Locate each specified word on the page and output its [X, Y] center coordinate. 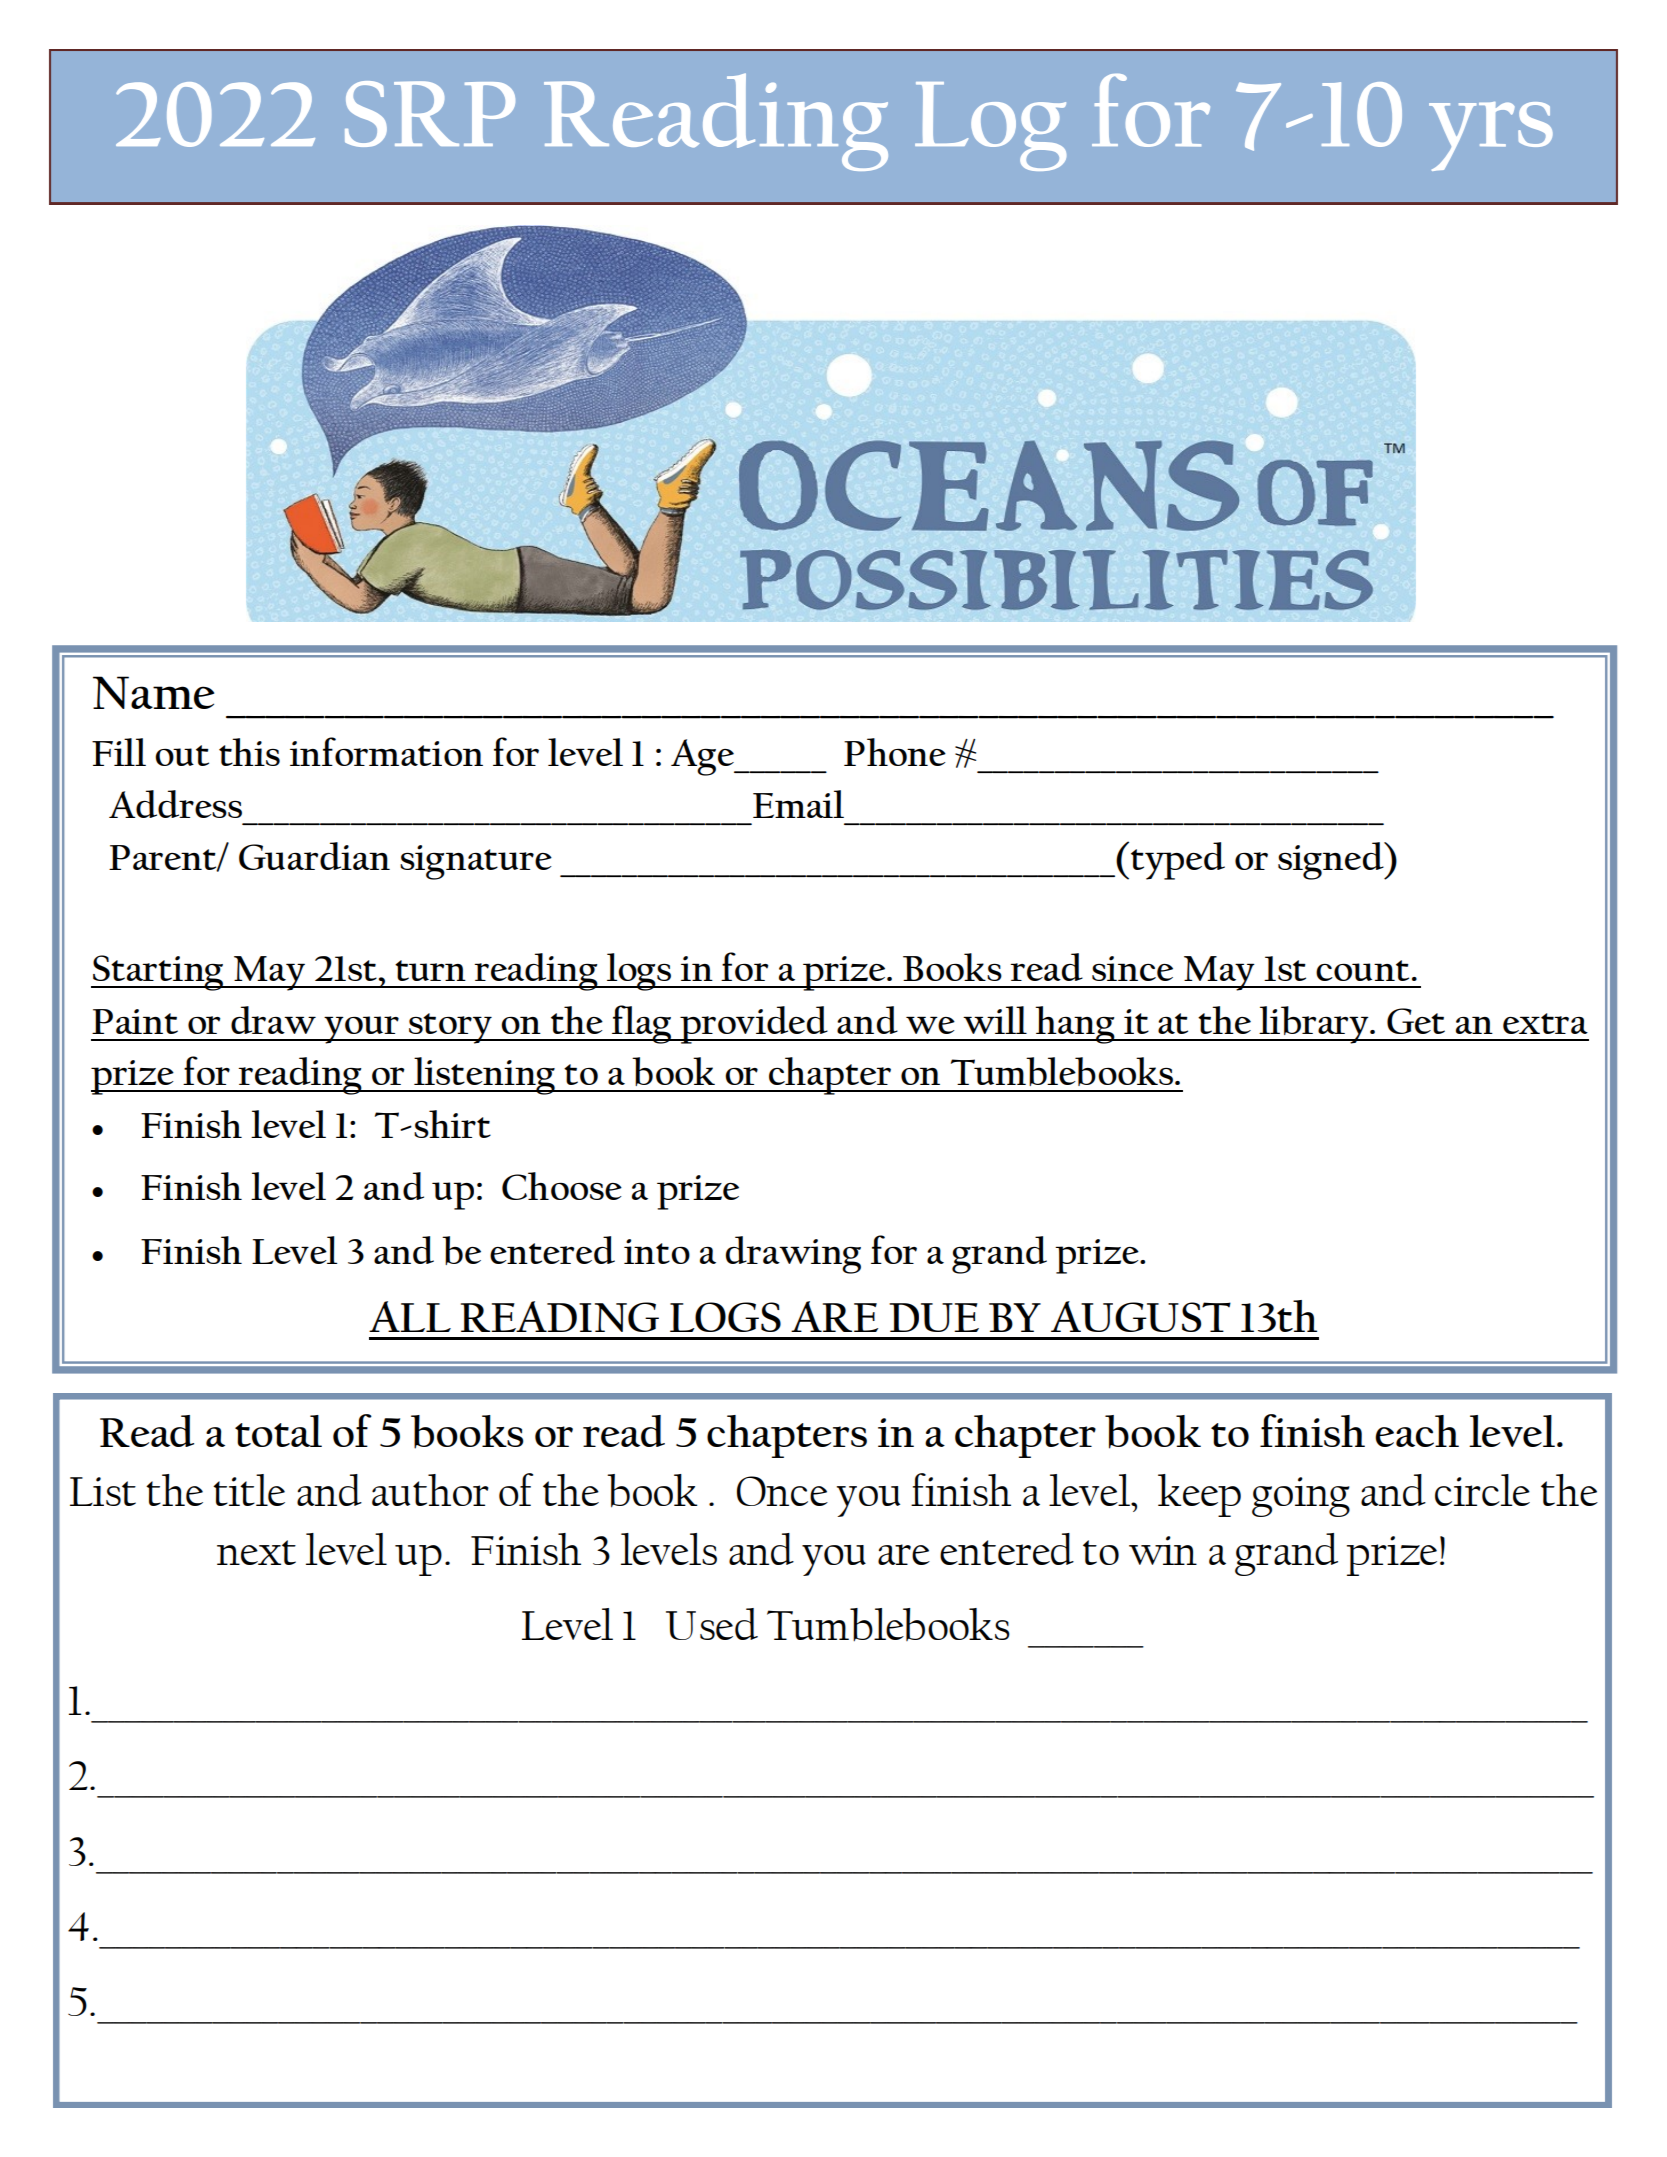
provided [754, 1025]
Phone [895, 752]
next [256, 1552]
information [386, 751]
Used [712, 1624]
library [1314, 1025]
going [1301, 1497]
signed [1332, 861]
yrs [1491, 136]
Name [153, 692]
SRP [430, 114]
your [362, 1030]
